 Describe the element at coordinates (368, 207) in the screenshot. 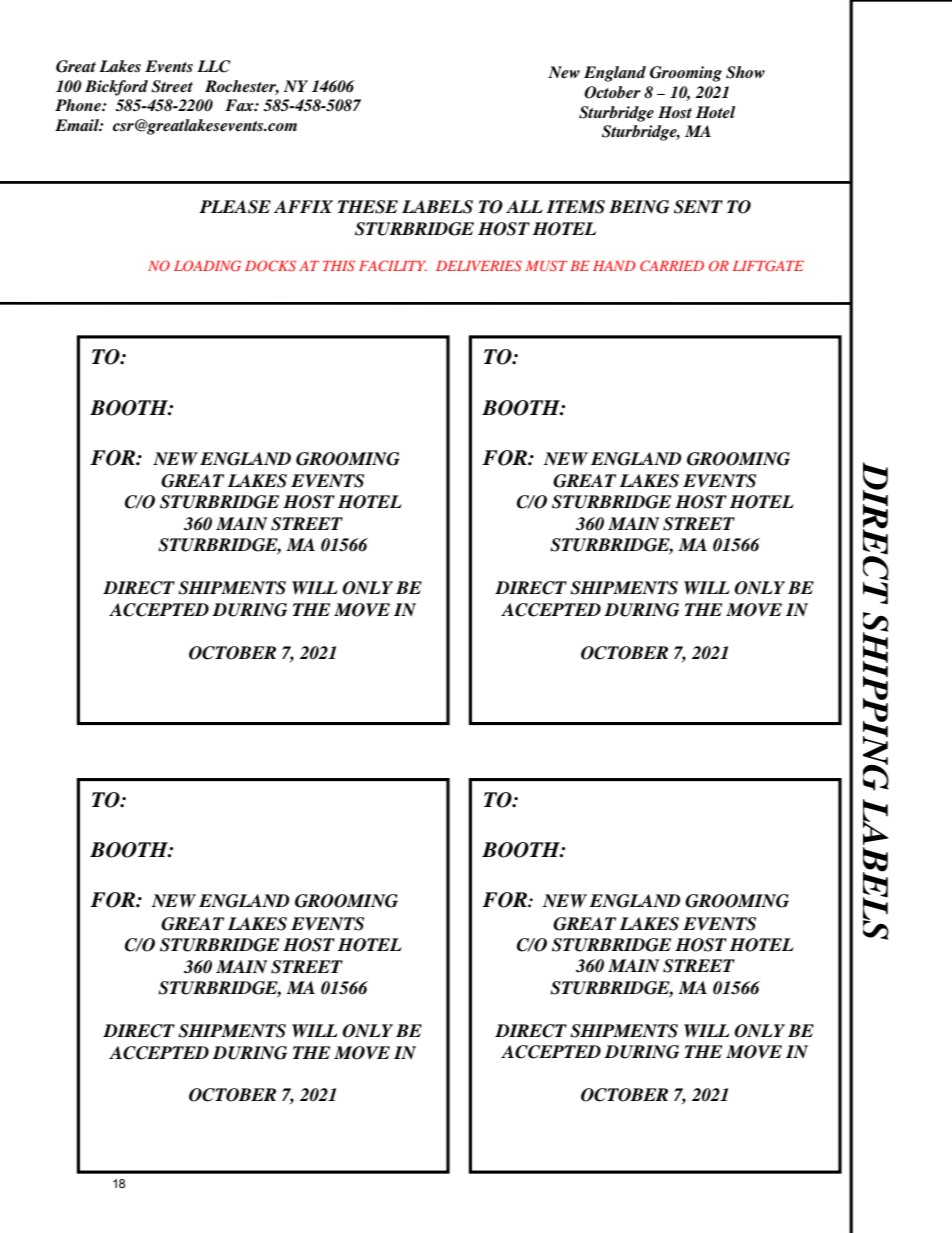

I see `THESE` at that location.
